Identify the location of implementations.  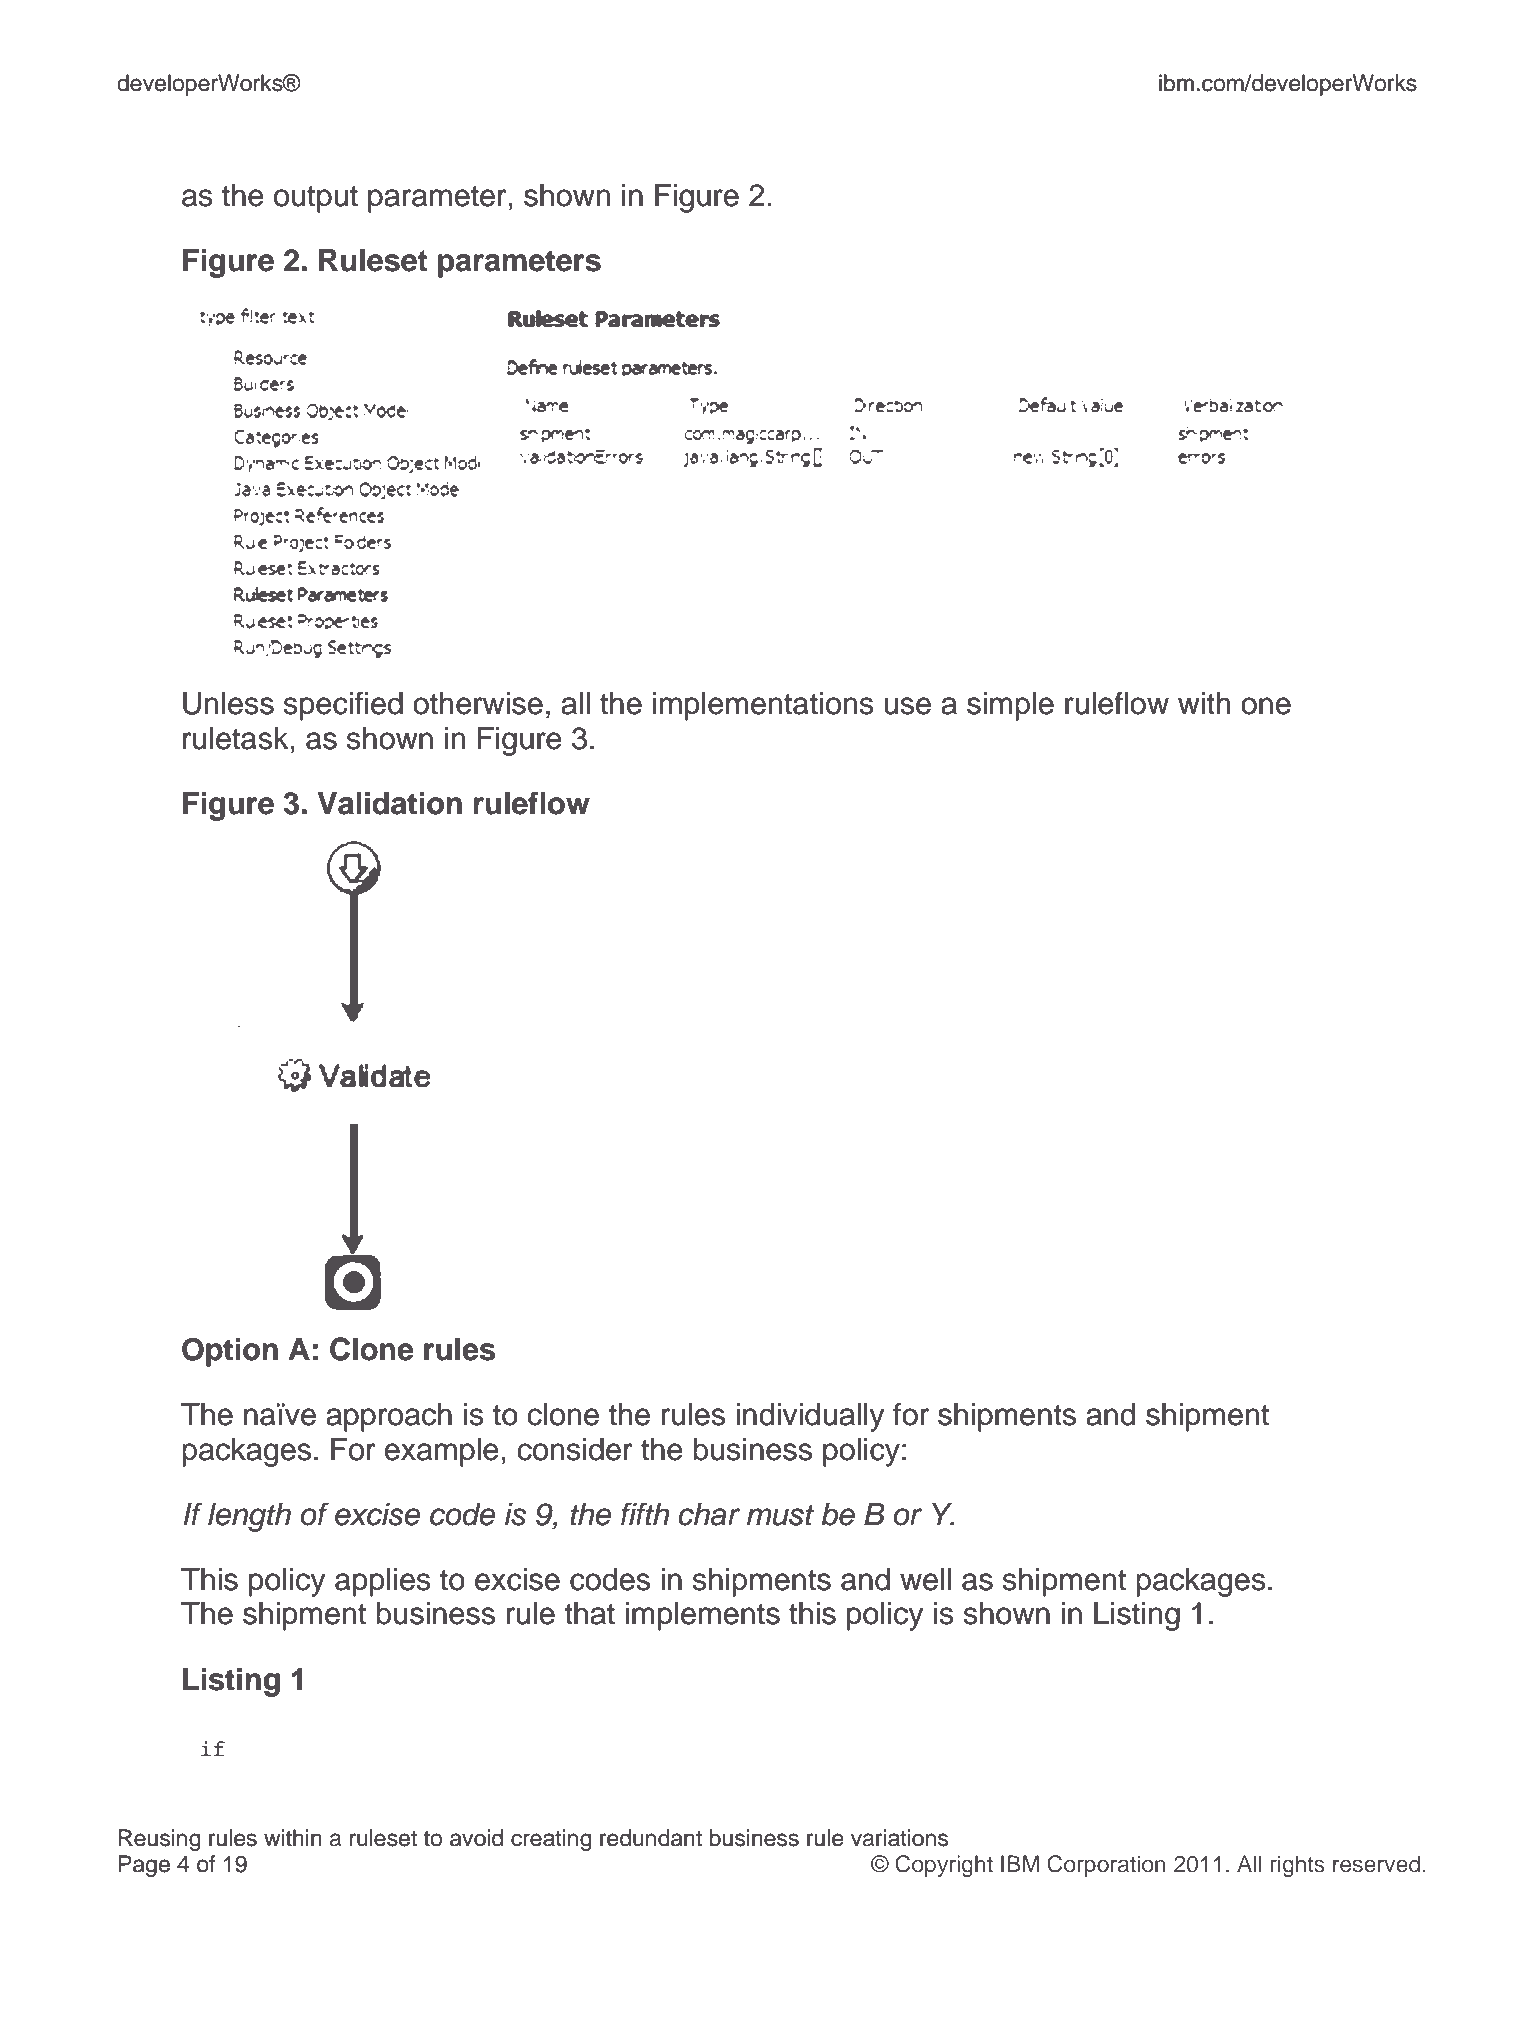
(763, 706).
